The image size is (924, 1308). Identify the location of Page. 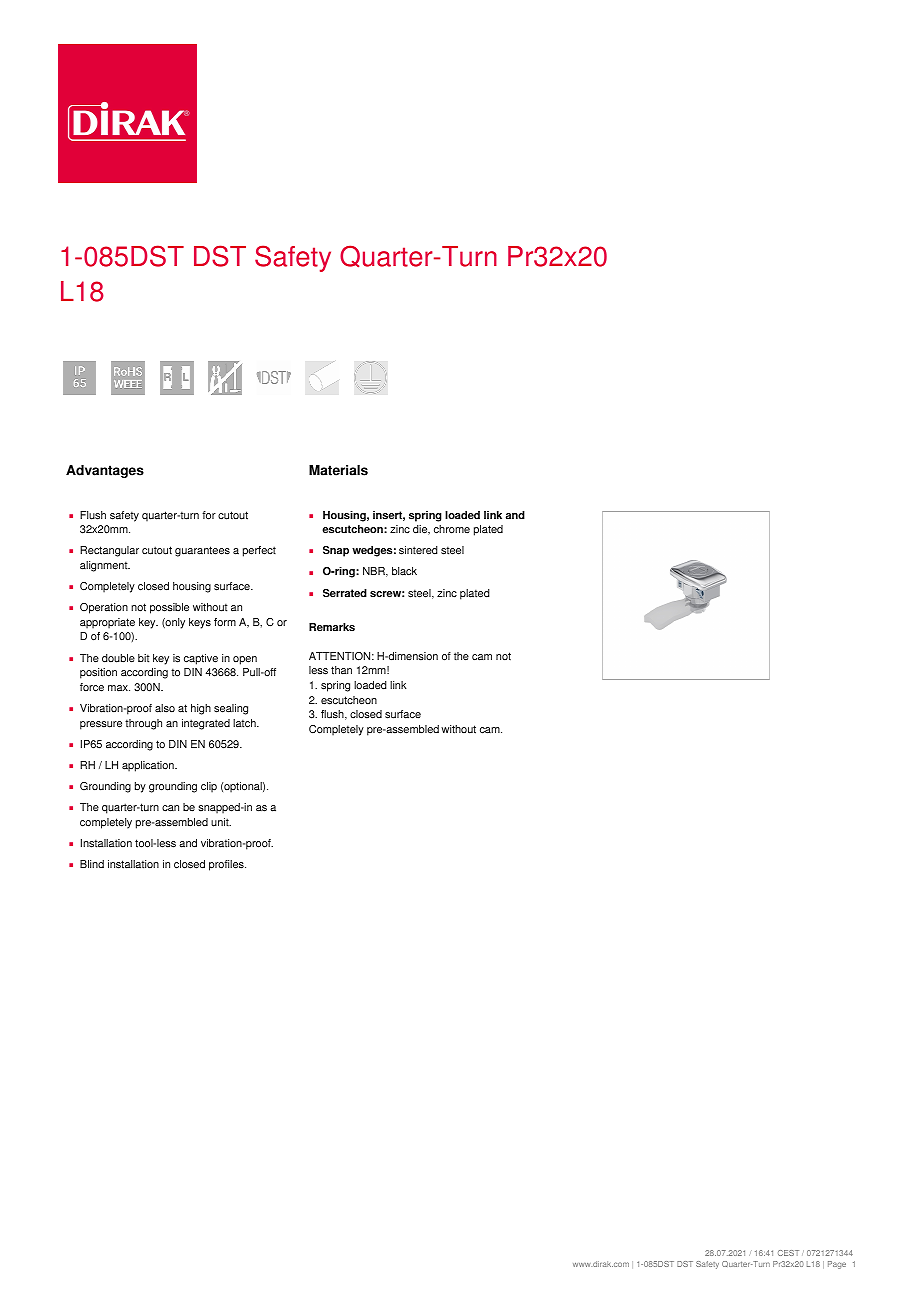
(837, 1265).
